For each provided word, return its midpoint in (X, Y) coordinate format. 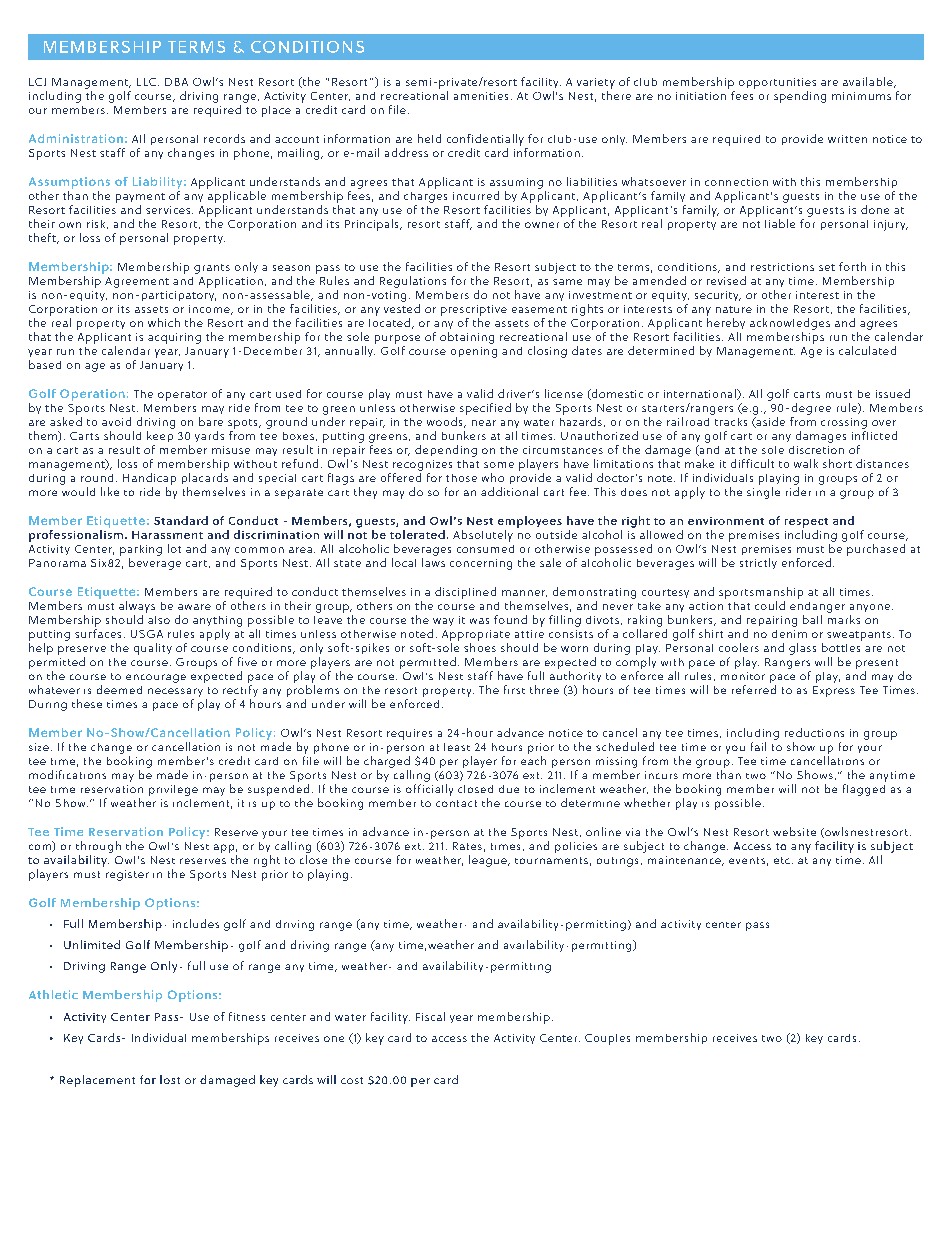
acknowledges (790, 324)
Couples (607, 1039)
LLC (148, 82)
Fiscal (430, 1016)
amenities (481, 96)
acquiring (174, 338)
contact (456, 803)
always (137, 607)
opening (474, 352)
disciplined (465, 593)
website (794, 831)
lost (170, 1079)
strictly (758, 563)
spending (800, 97)
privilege (173, 790)
